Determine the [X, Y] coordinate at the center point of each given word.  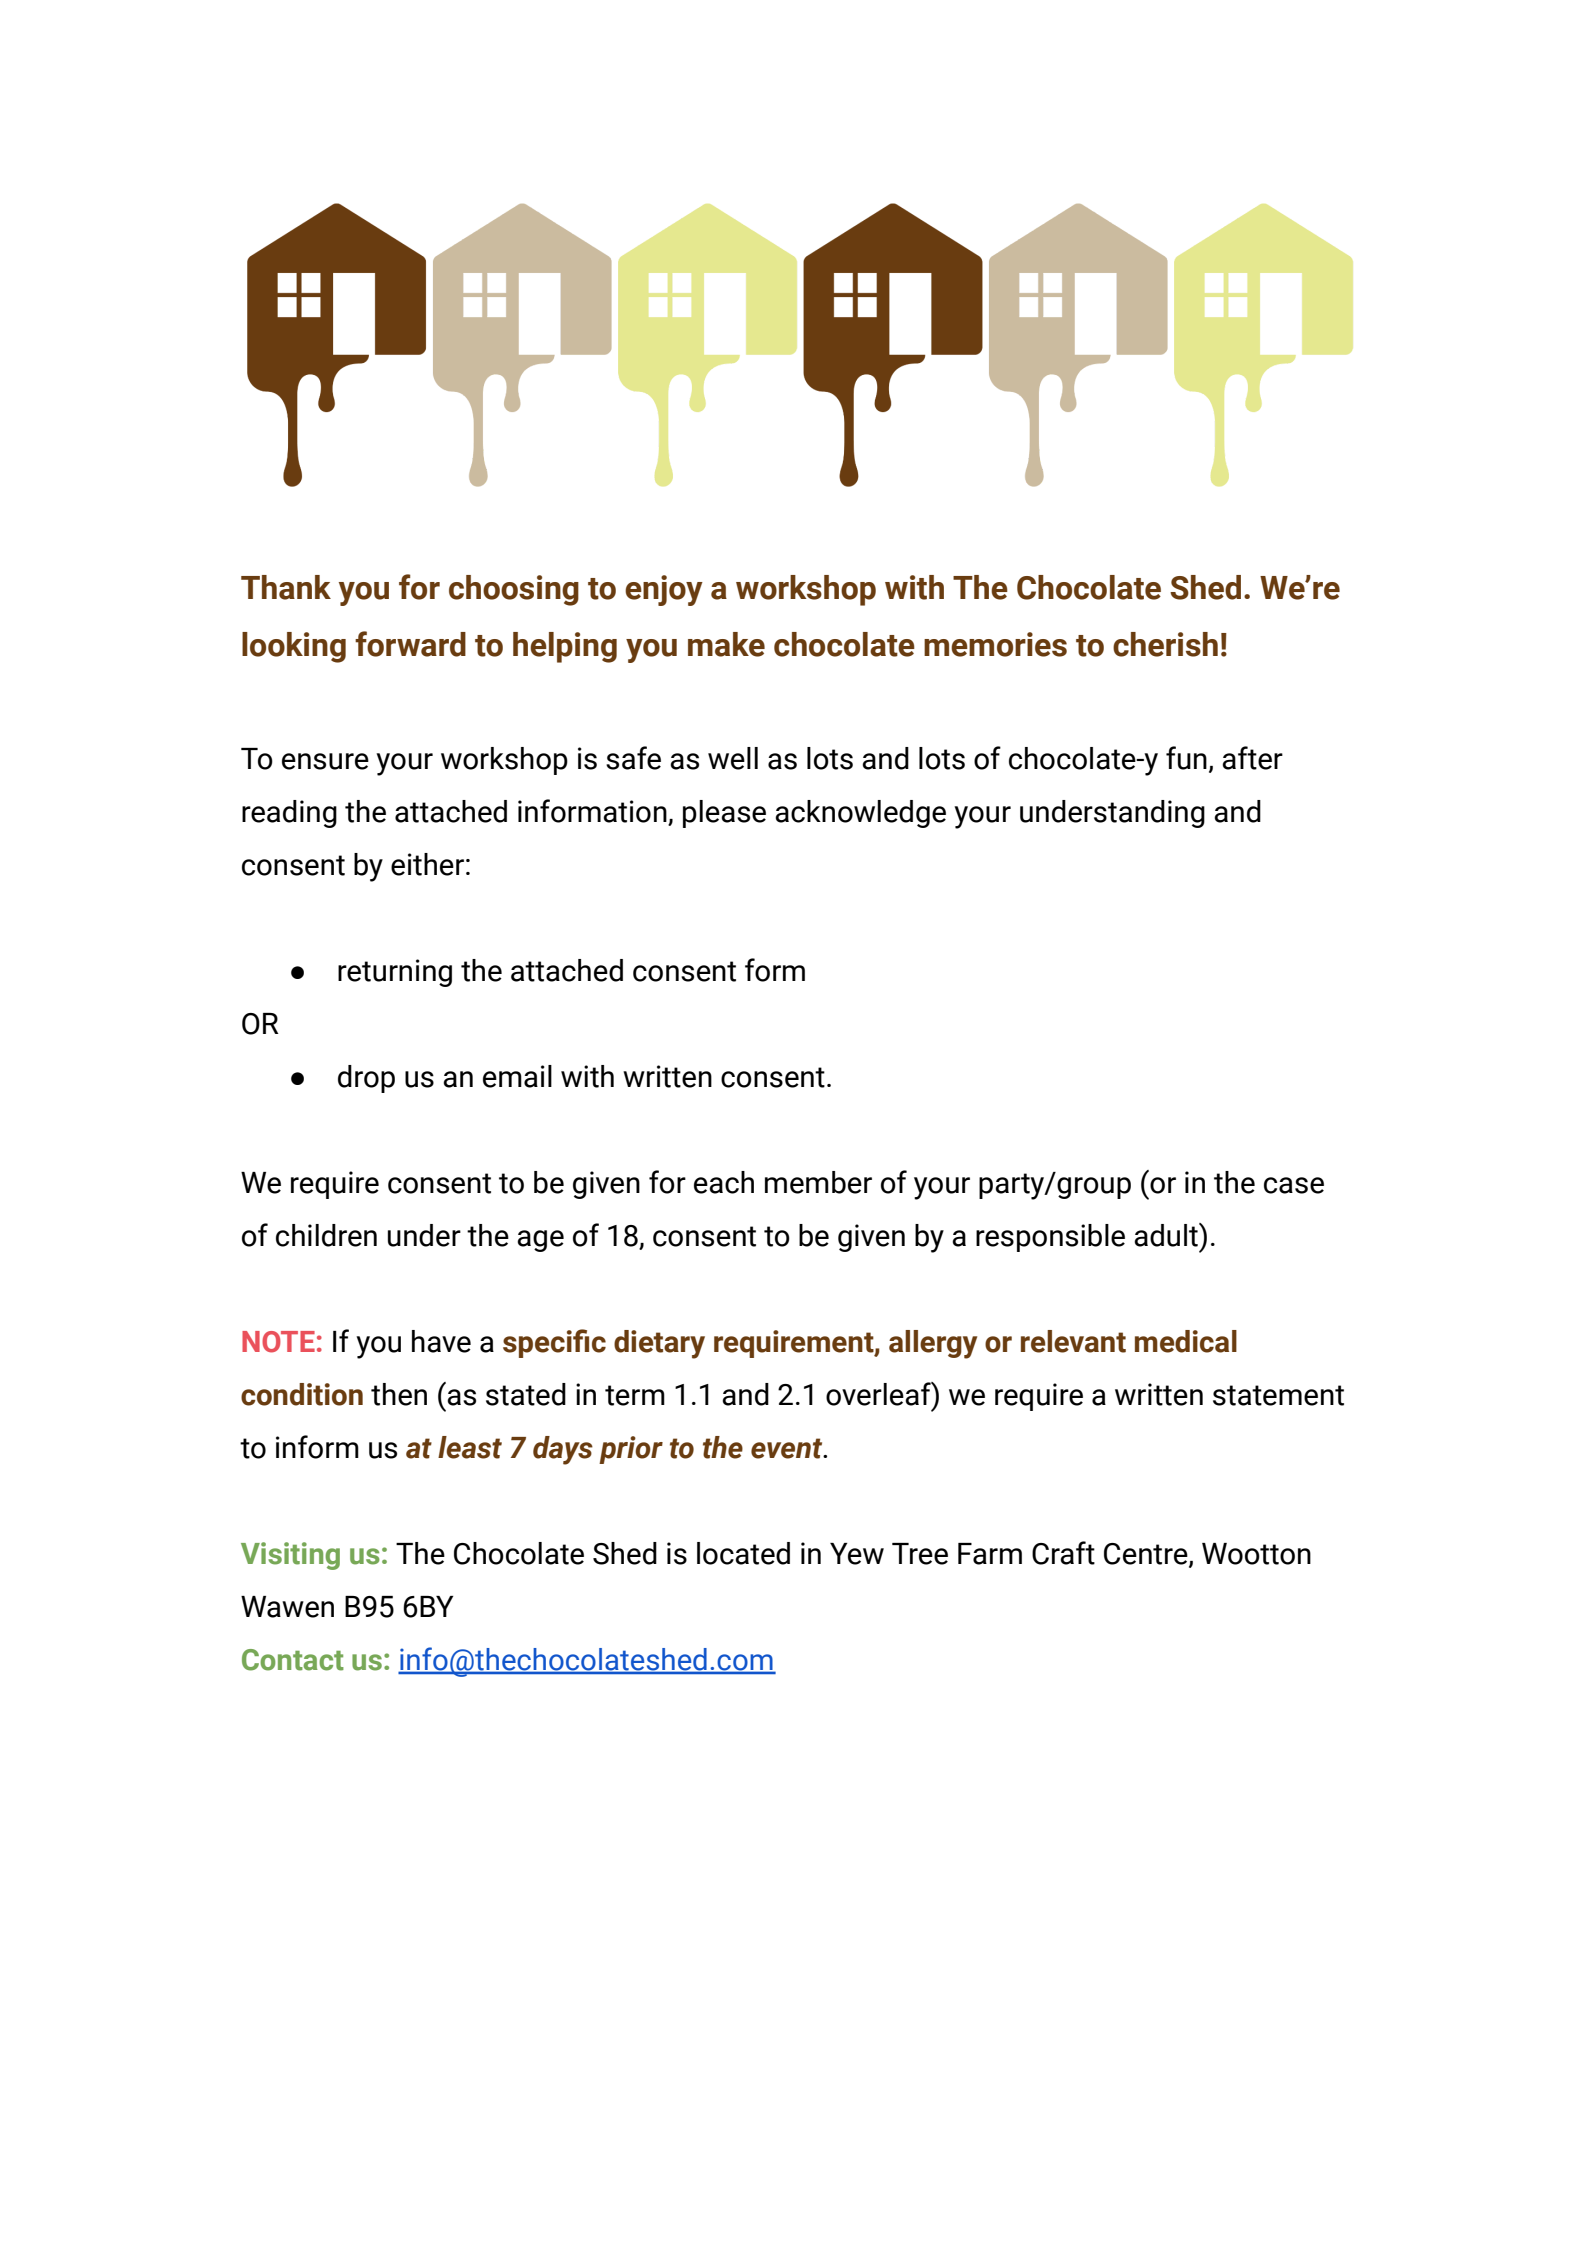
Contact [293, 1660]
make [726, 644]
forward [410, 644]
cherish [1165, 644]
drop [366, 1079]
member [818, 1182]
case [1294, 1185]
